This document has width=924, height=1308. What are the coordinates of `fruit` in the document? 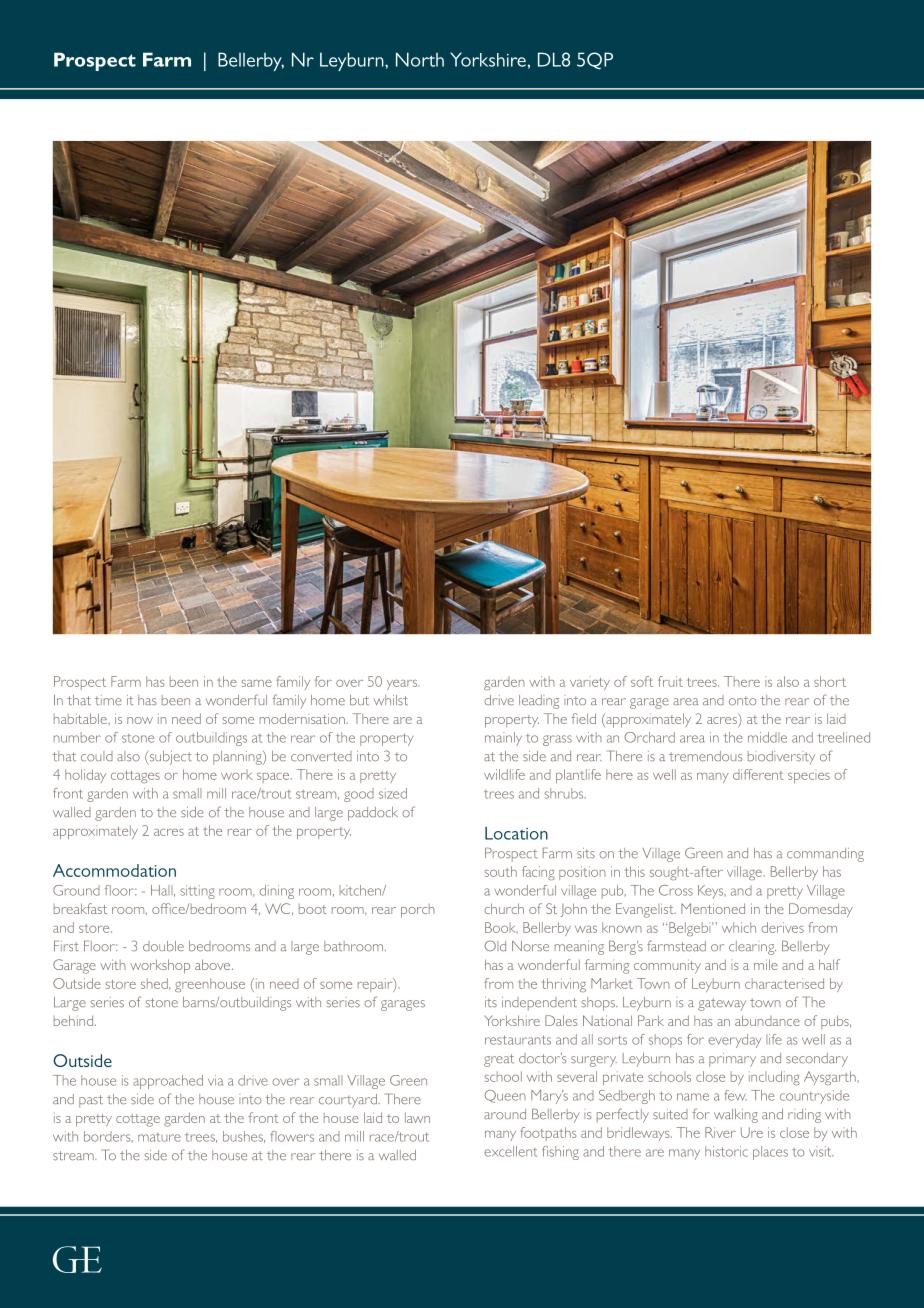 It's located at (670, 681).
